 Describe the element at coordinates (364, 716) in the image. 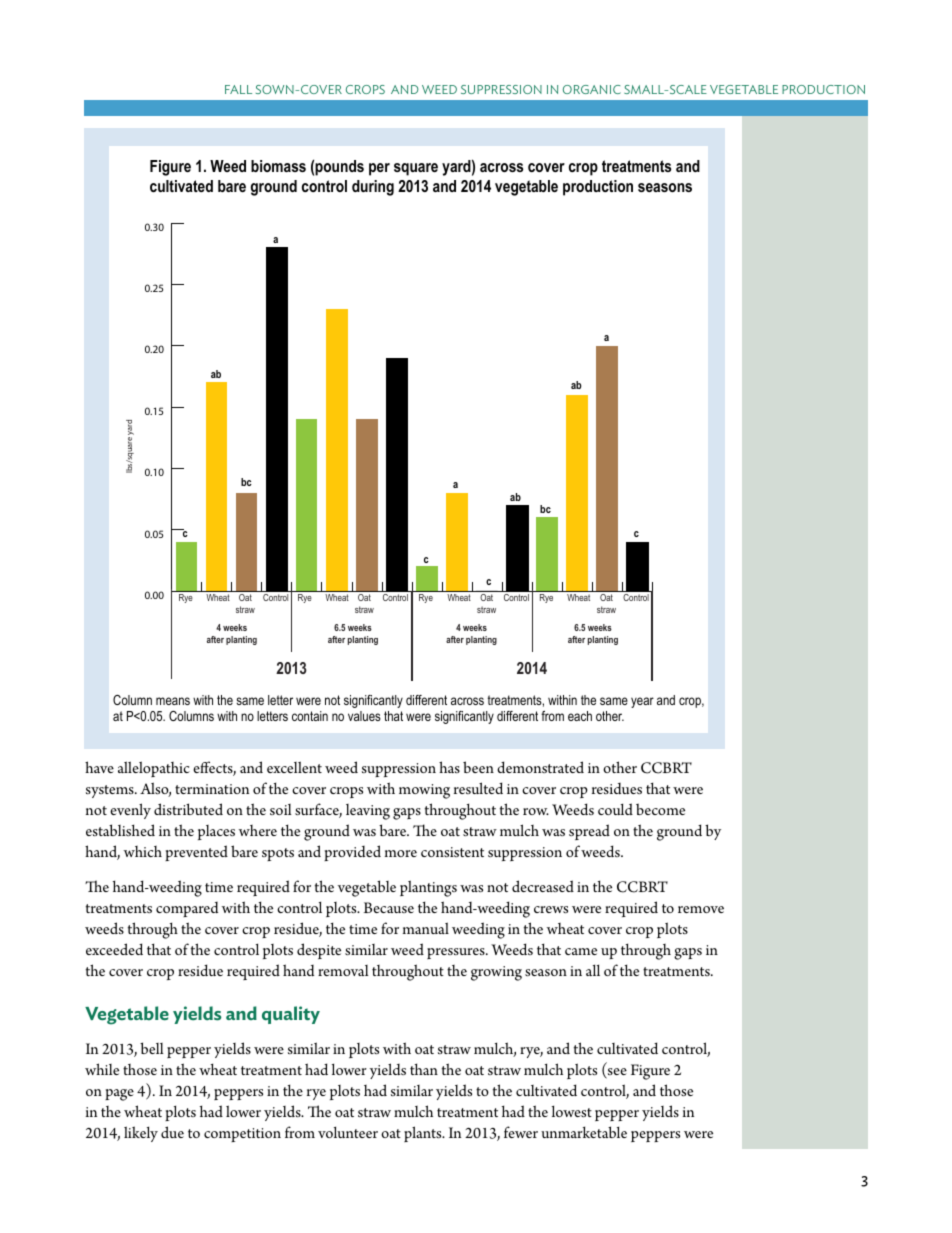

I see `values` at that location.
